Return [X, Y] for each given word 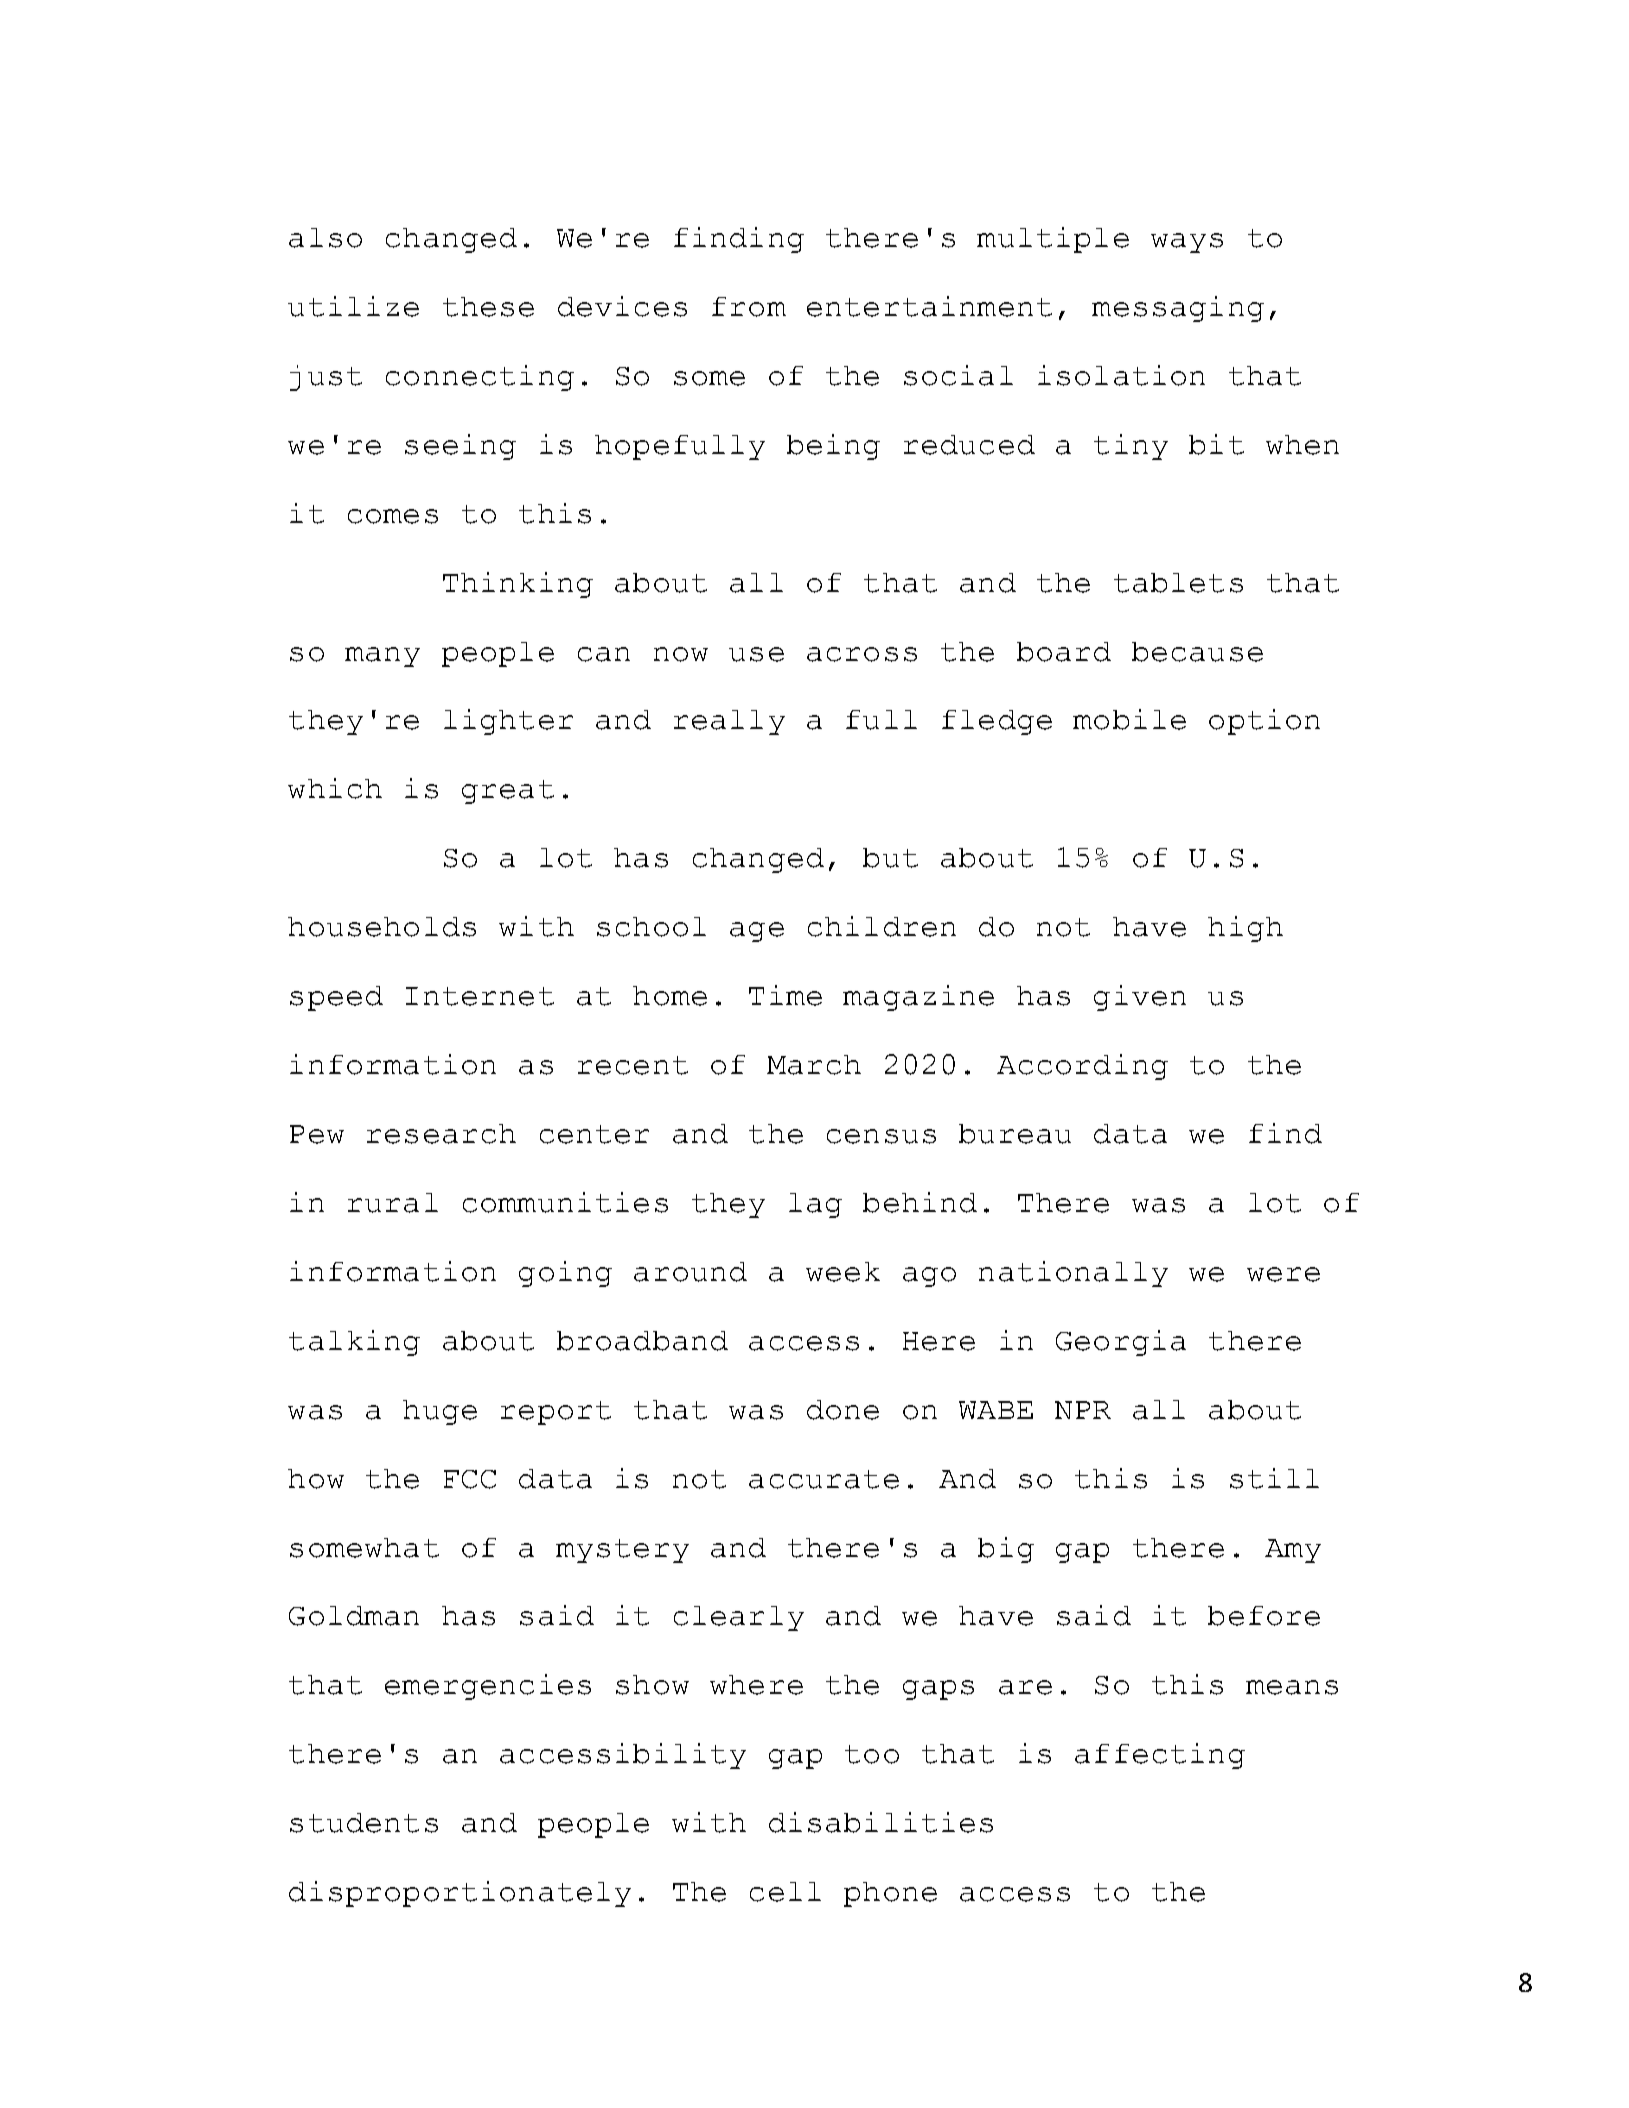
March [814, 1065]
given [1140, 998]
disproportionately [460, 1894]
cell [785, 1892]
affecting [1160, 1756]
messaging [1178, 309]
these [488, 307]
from [749, 307]
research [441, 1134]
